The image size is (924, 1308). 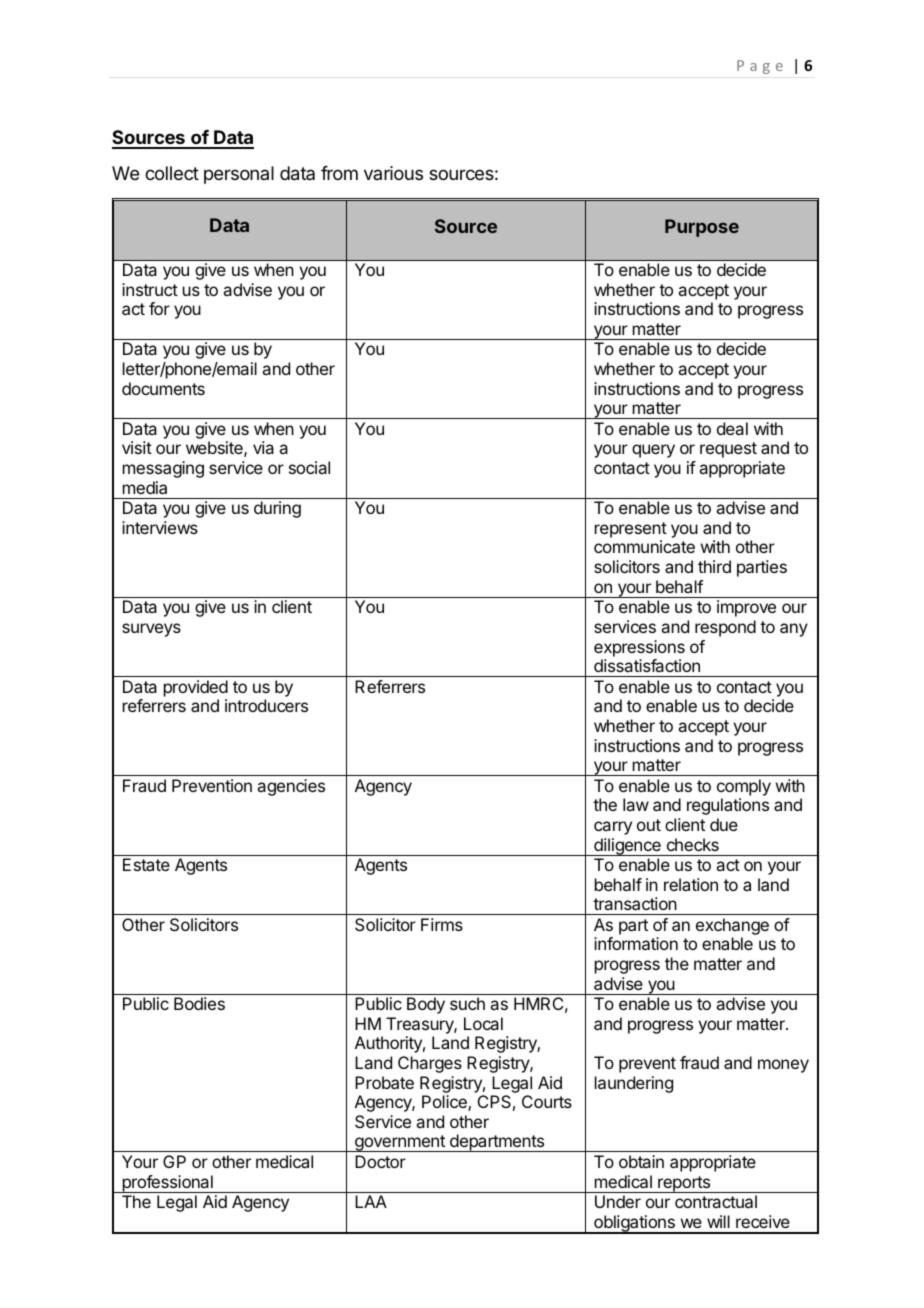 I want to click on contractual, so click(x=716, y=1201).
